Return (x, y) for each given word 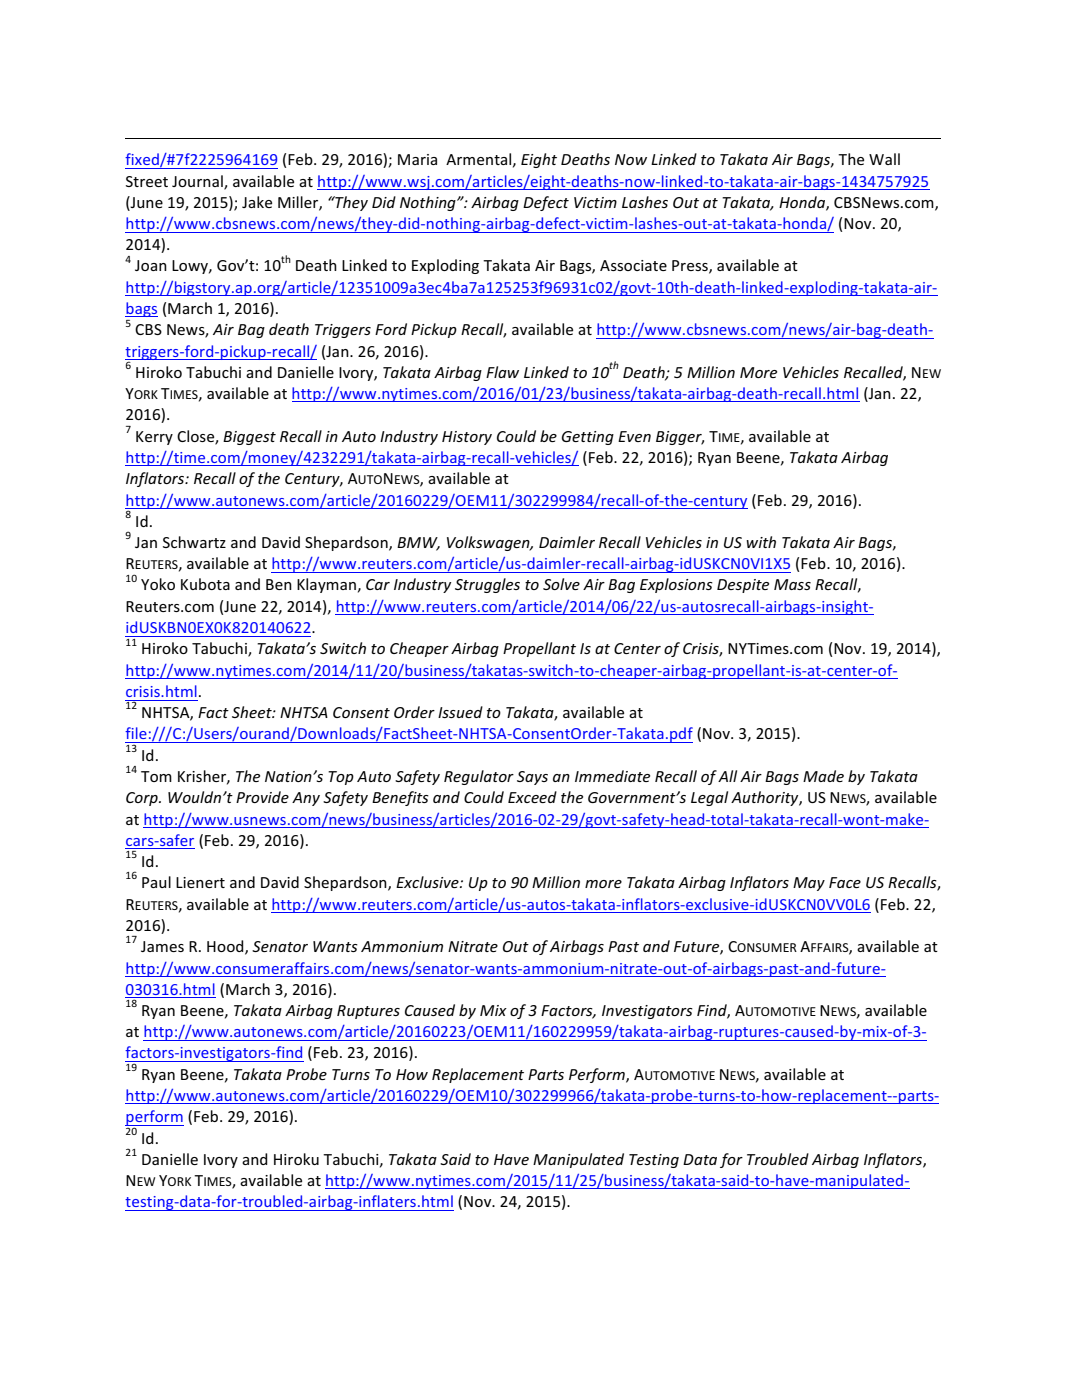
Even (634, 436)
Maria (417, 159)
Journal (198, 182)
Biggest (249, 438)
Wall (884, 159)
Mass (792, 584)
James (162, 946)
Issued (460, 712)
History (467, 438)
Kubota (205, 584)
